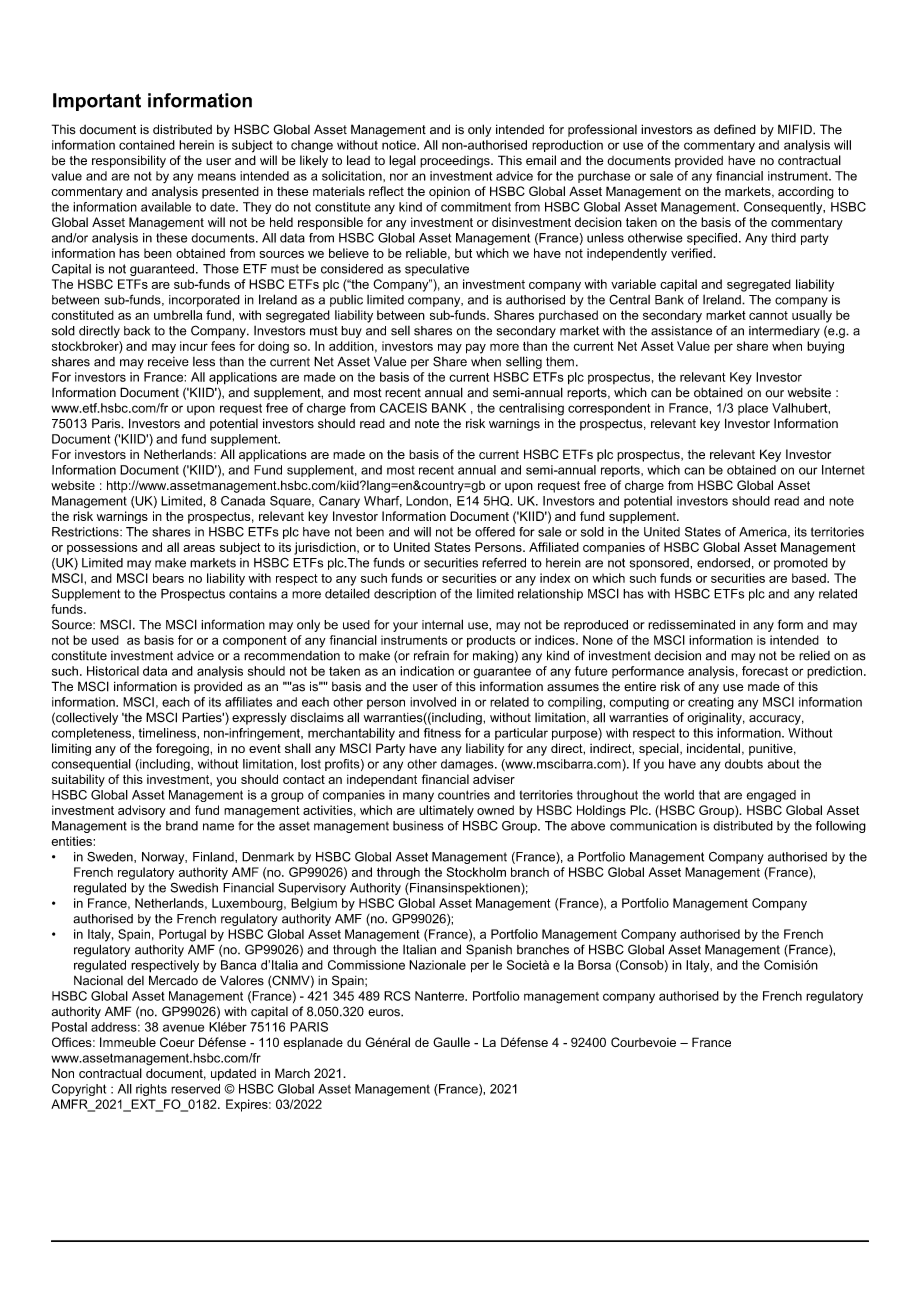  What do you see at coordinates (735, 129) in the image?
I see `defined` at bounding box center [735, 129].
